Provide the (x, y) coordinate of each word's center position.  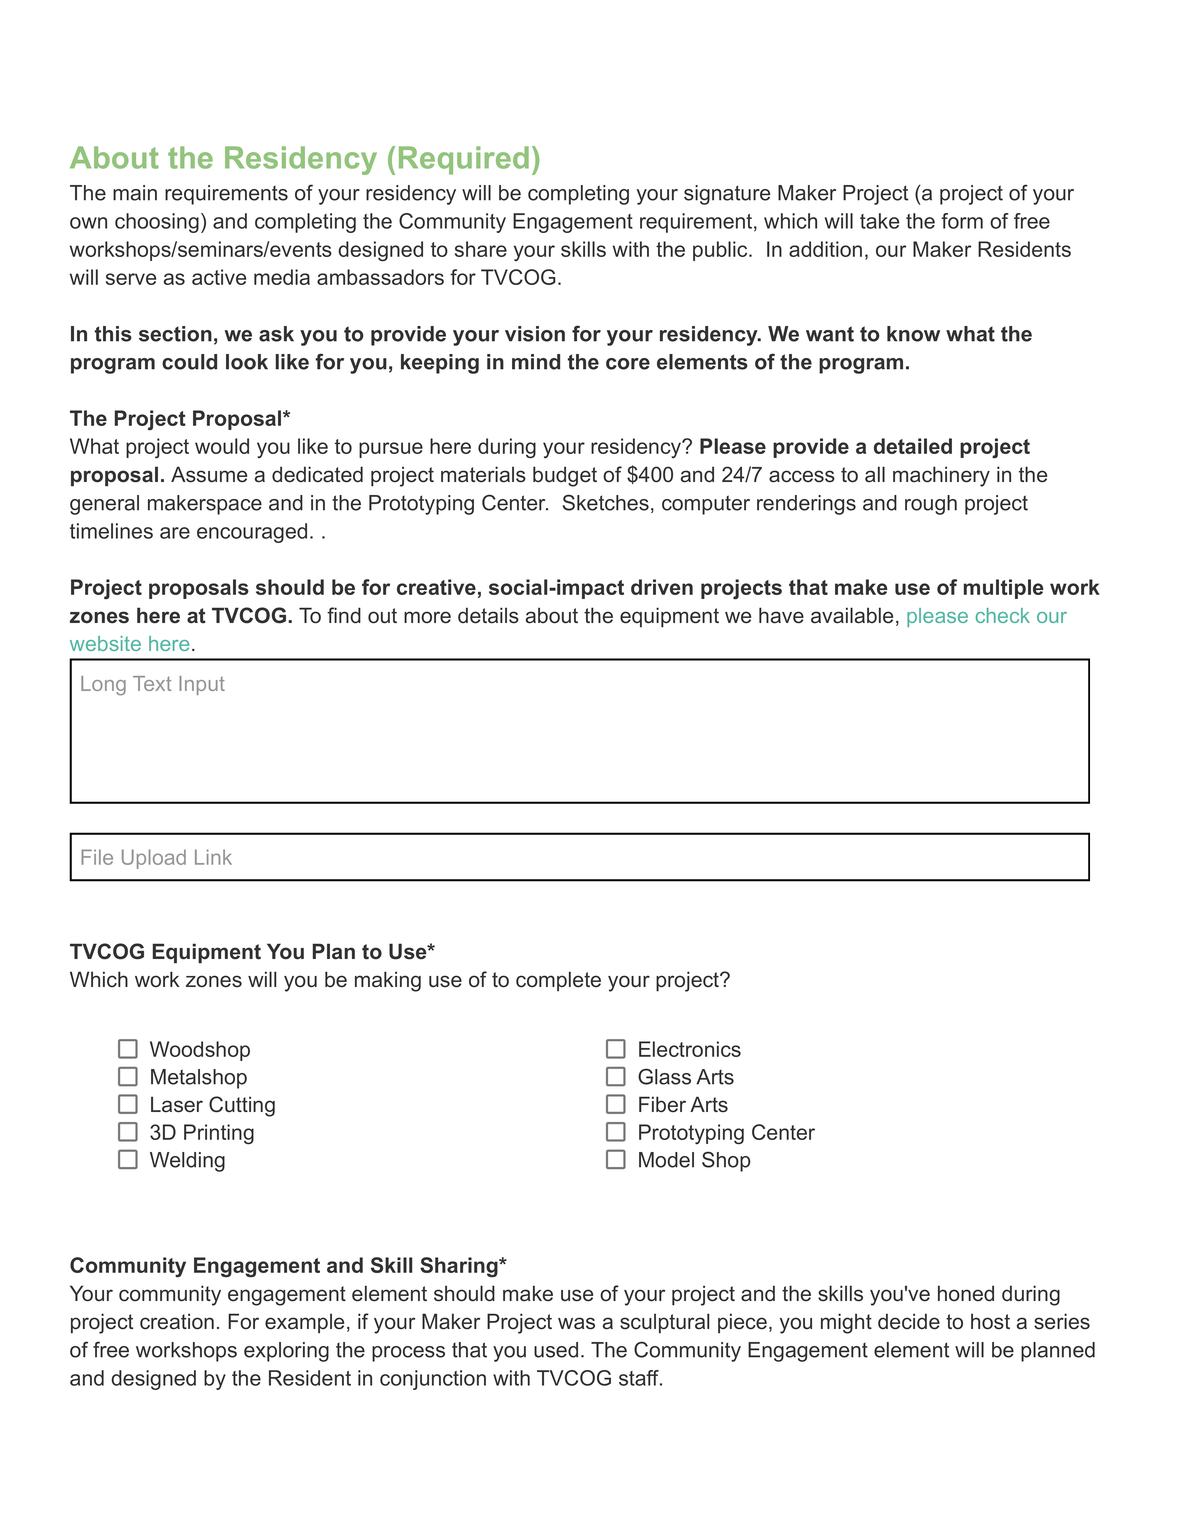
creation (177, 1321)
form (962, 221)
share (481, 249)
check (1003, 615)
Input (202, 685)
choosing (157, 223)
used (556, 1350)
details (488, 615)
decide (909, 1321)
